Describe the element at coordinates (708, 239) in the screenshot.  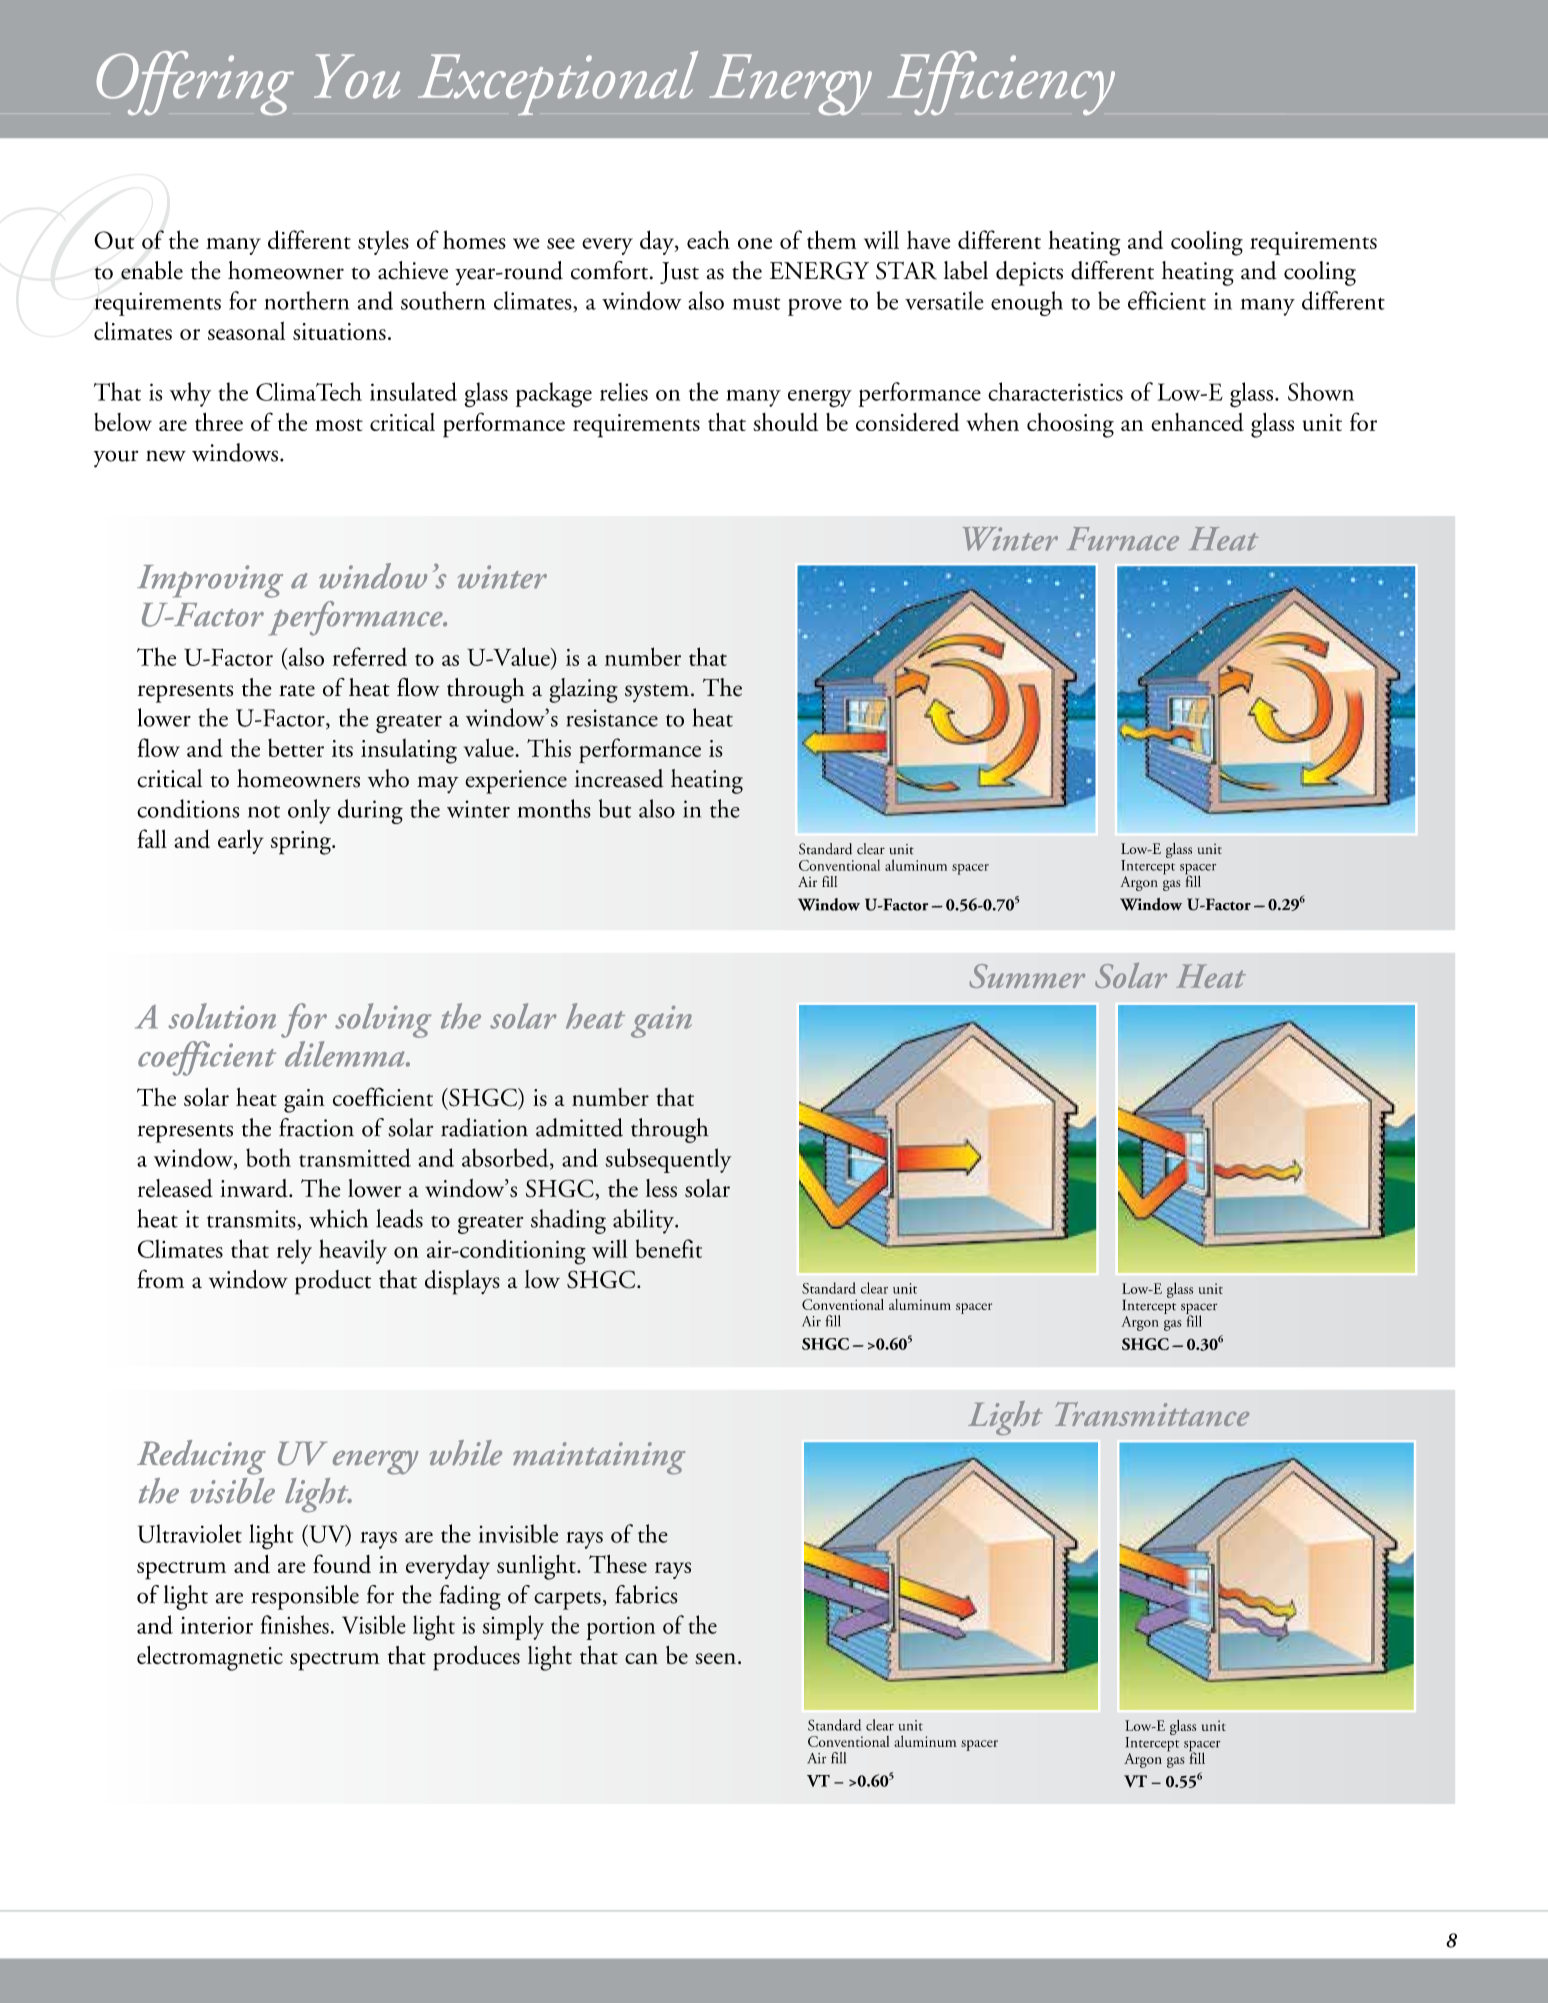
I see `each` at that location.
